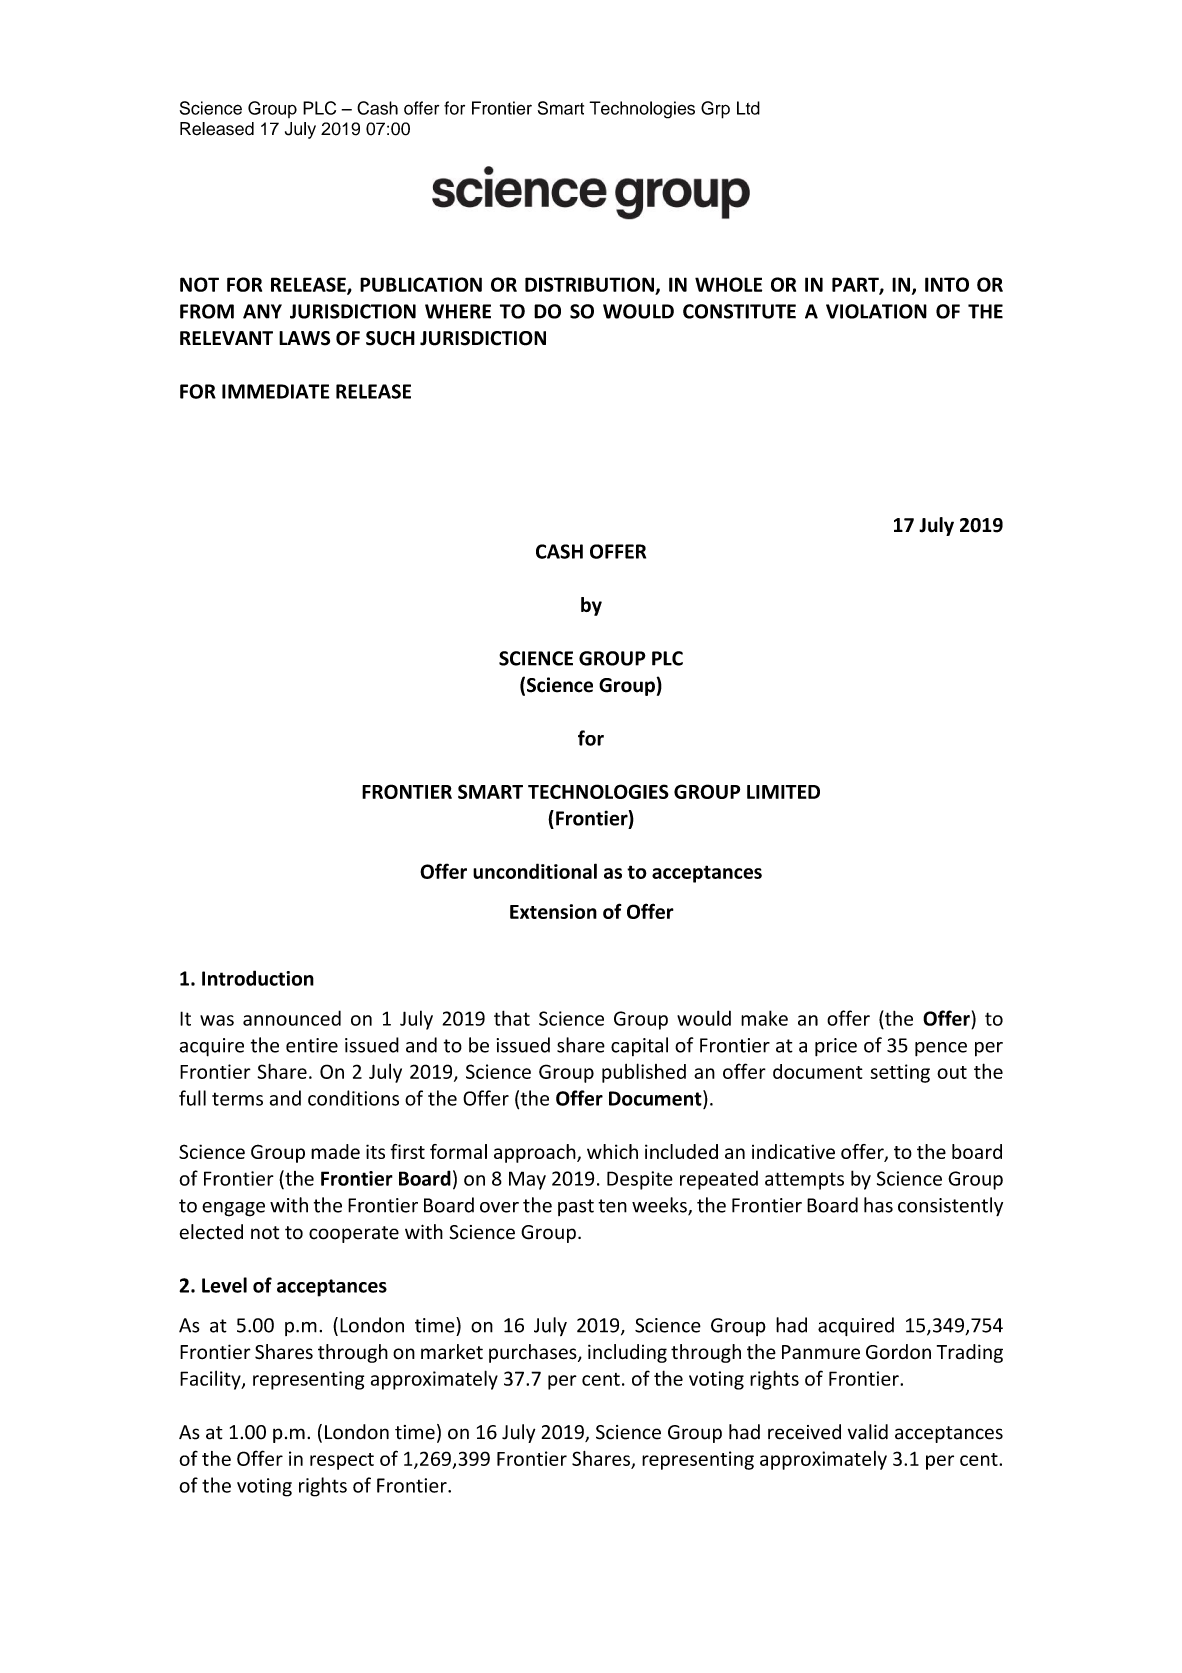  Describe the element at coordinates (276, 391) in the document. I see `IMMEDIATE` at that location.
